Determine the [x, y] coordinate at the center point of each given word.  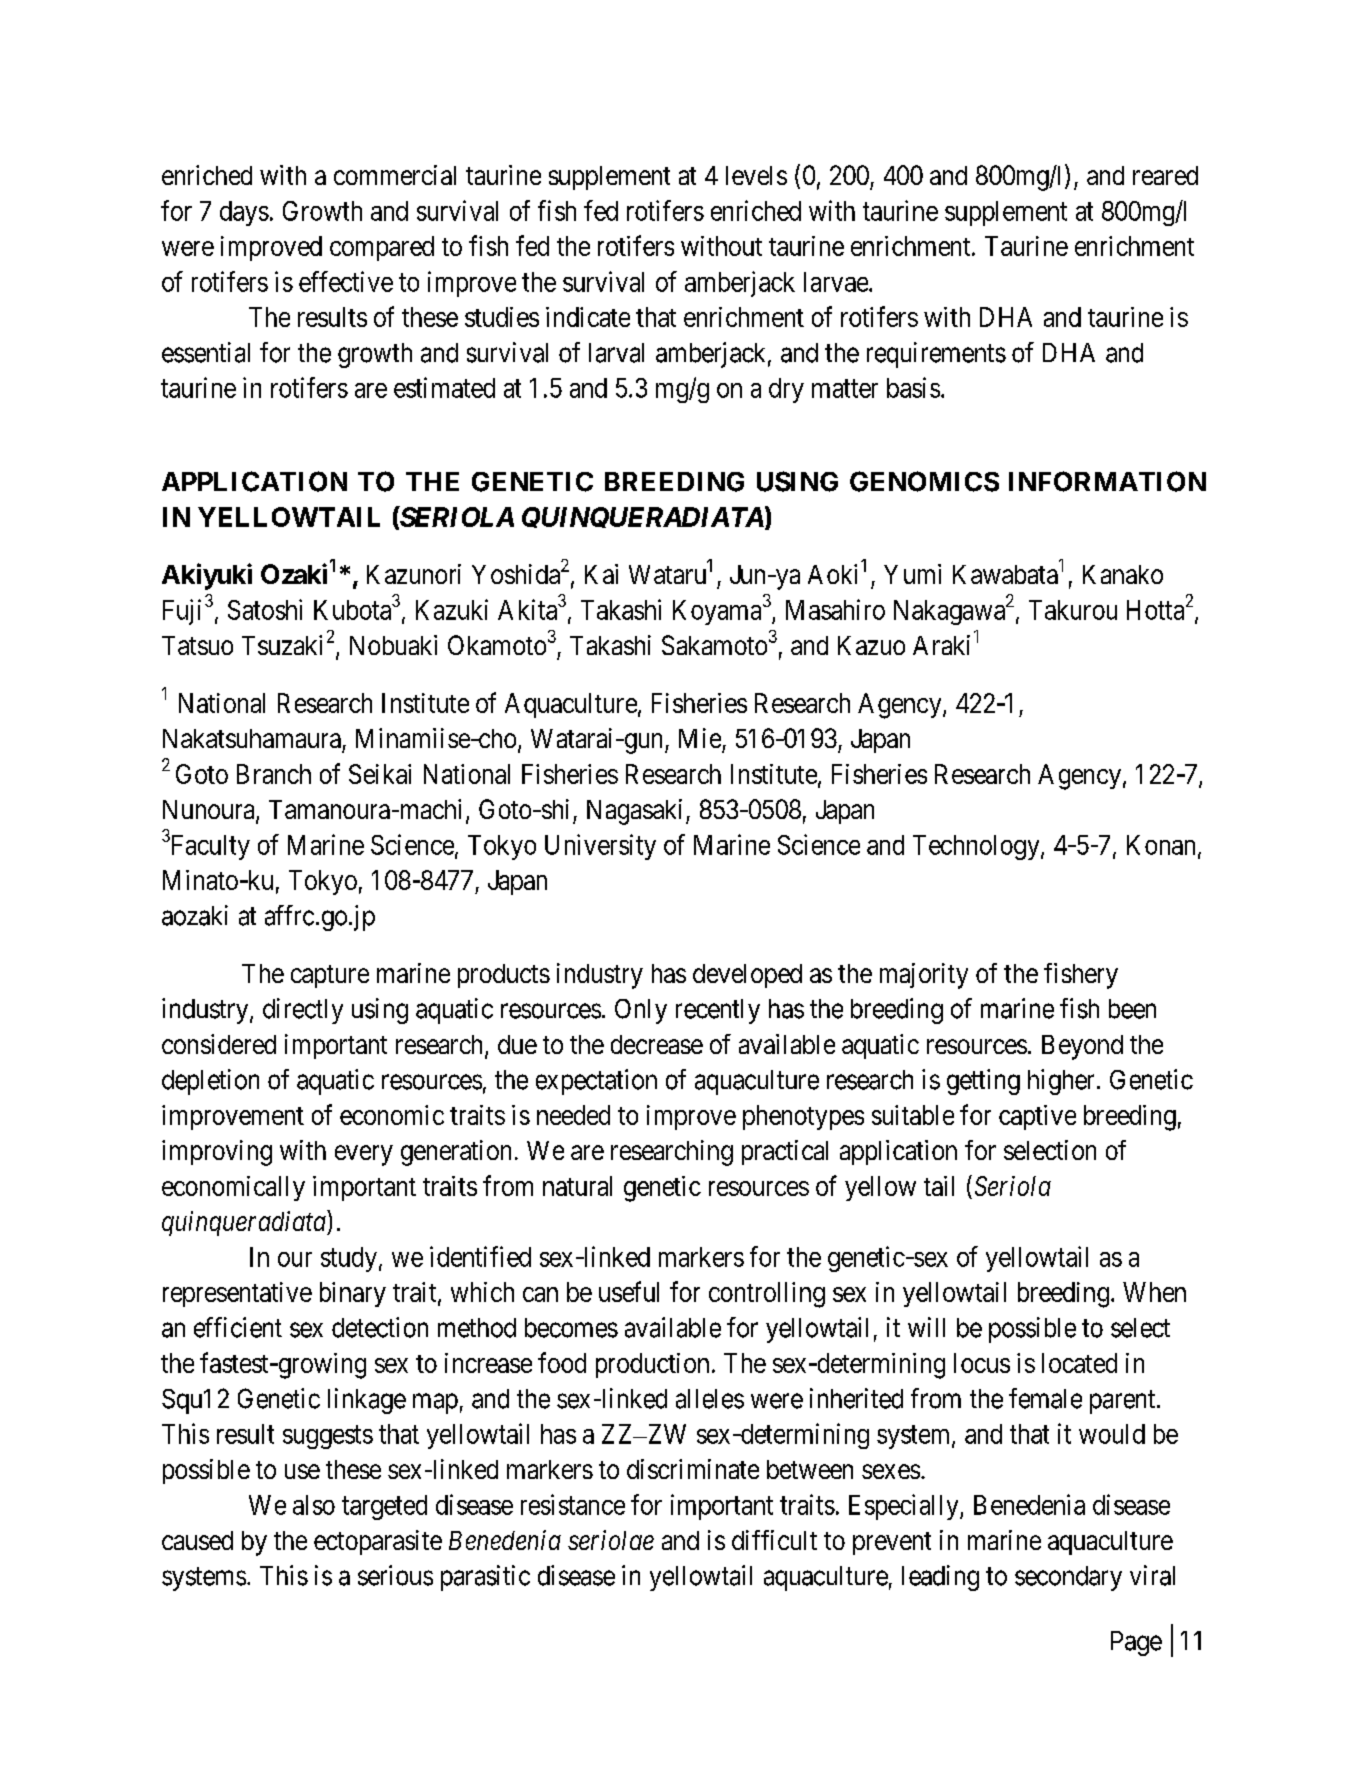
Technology [977, 847]
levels [756, 175]
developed [747, 976]
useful [629, 1291]
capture [330, 976]
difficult [774, 1540]
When [1154, 1292]
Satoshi [265, 609]
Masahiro [835, 609]
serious [395, 1575]
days [244, 213]
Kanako [1123, 574]
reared [1165, 175]
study [349, 1259]
